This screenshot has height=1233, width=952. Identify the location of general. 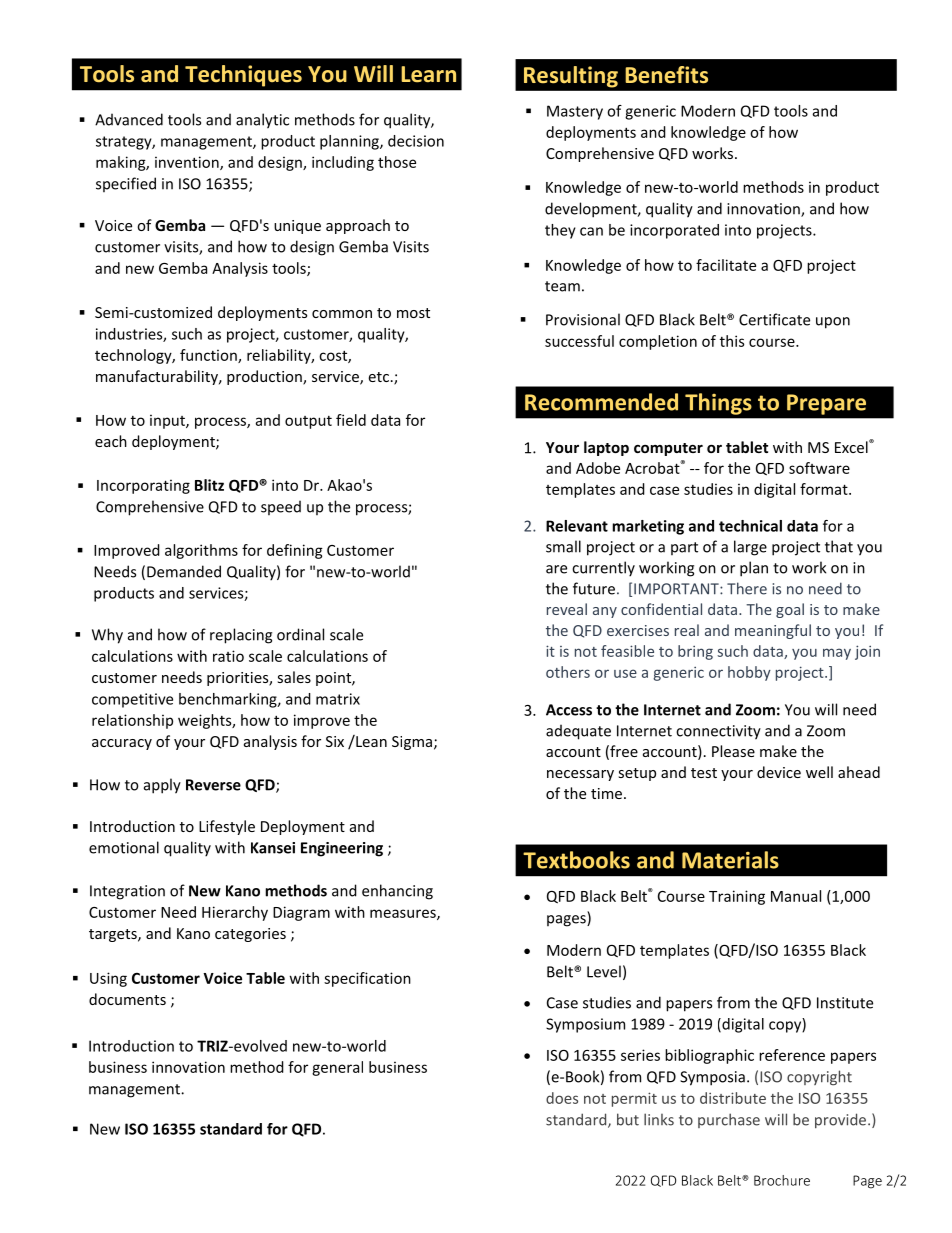
(337, 1068).
